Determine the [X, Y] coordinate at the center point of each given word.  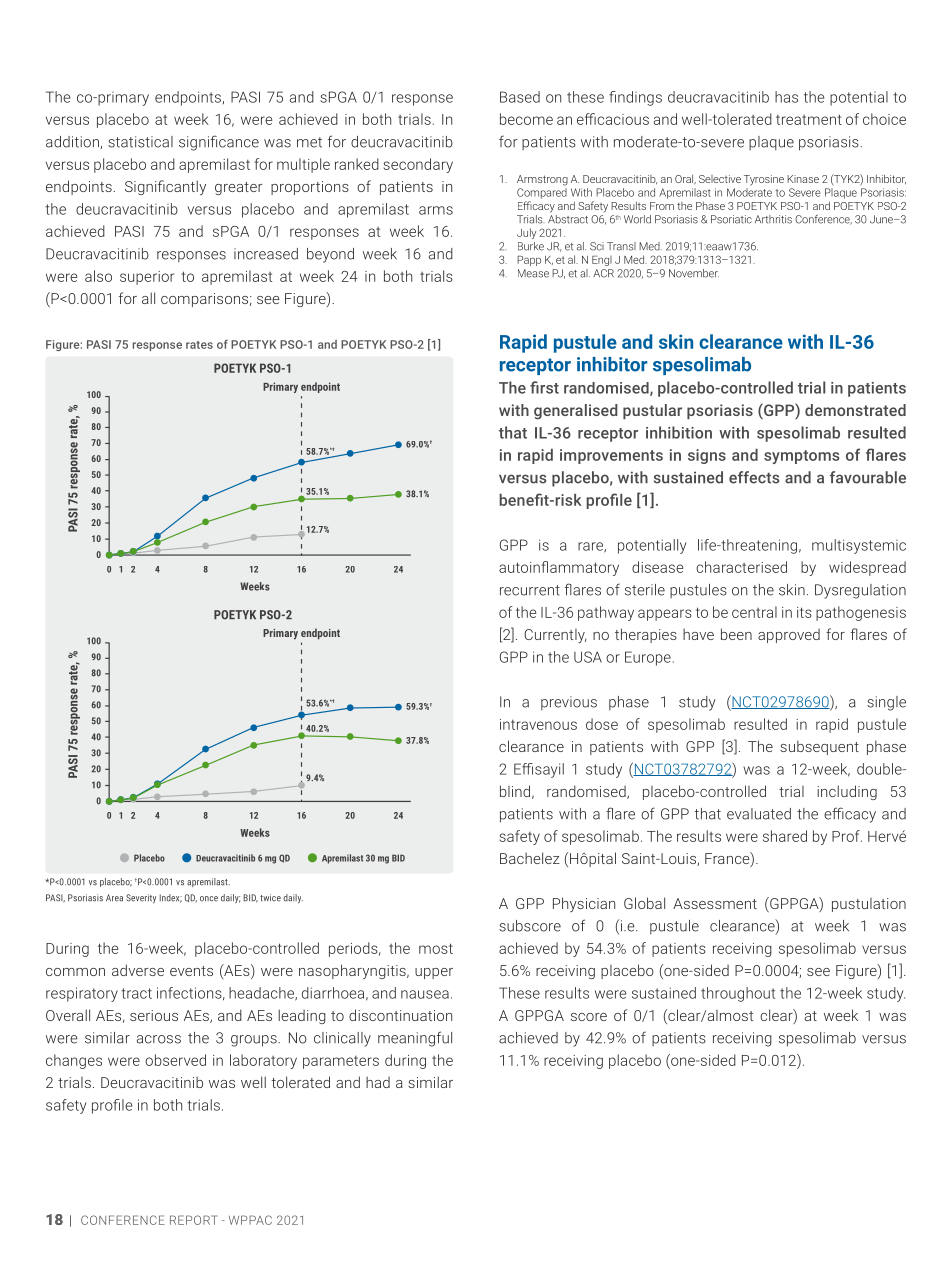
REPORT [193, 1220]
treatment [809, 119]
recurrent [530, 590]
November [694, 273]
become [526, 119]
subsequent [819, 747]
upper [434, 973]
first [544, 387]
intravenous [538, 724]
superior [147, 278]
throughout [738, 994]
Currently [555, 636]
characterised [741, 567]
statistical [140, 142]
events [191, 971]
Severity [141, 898]
